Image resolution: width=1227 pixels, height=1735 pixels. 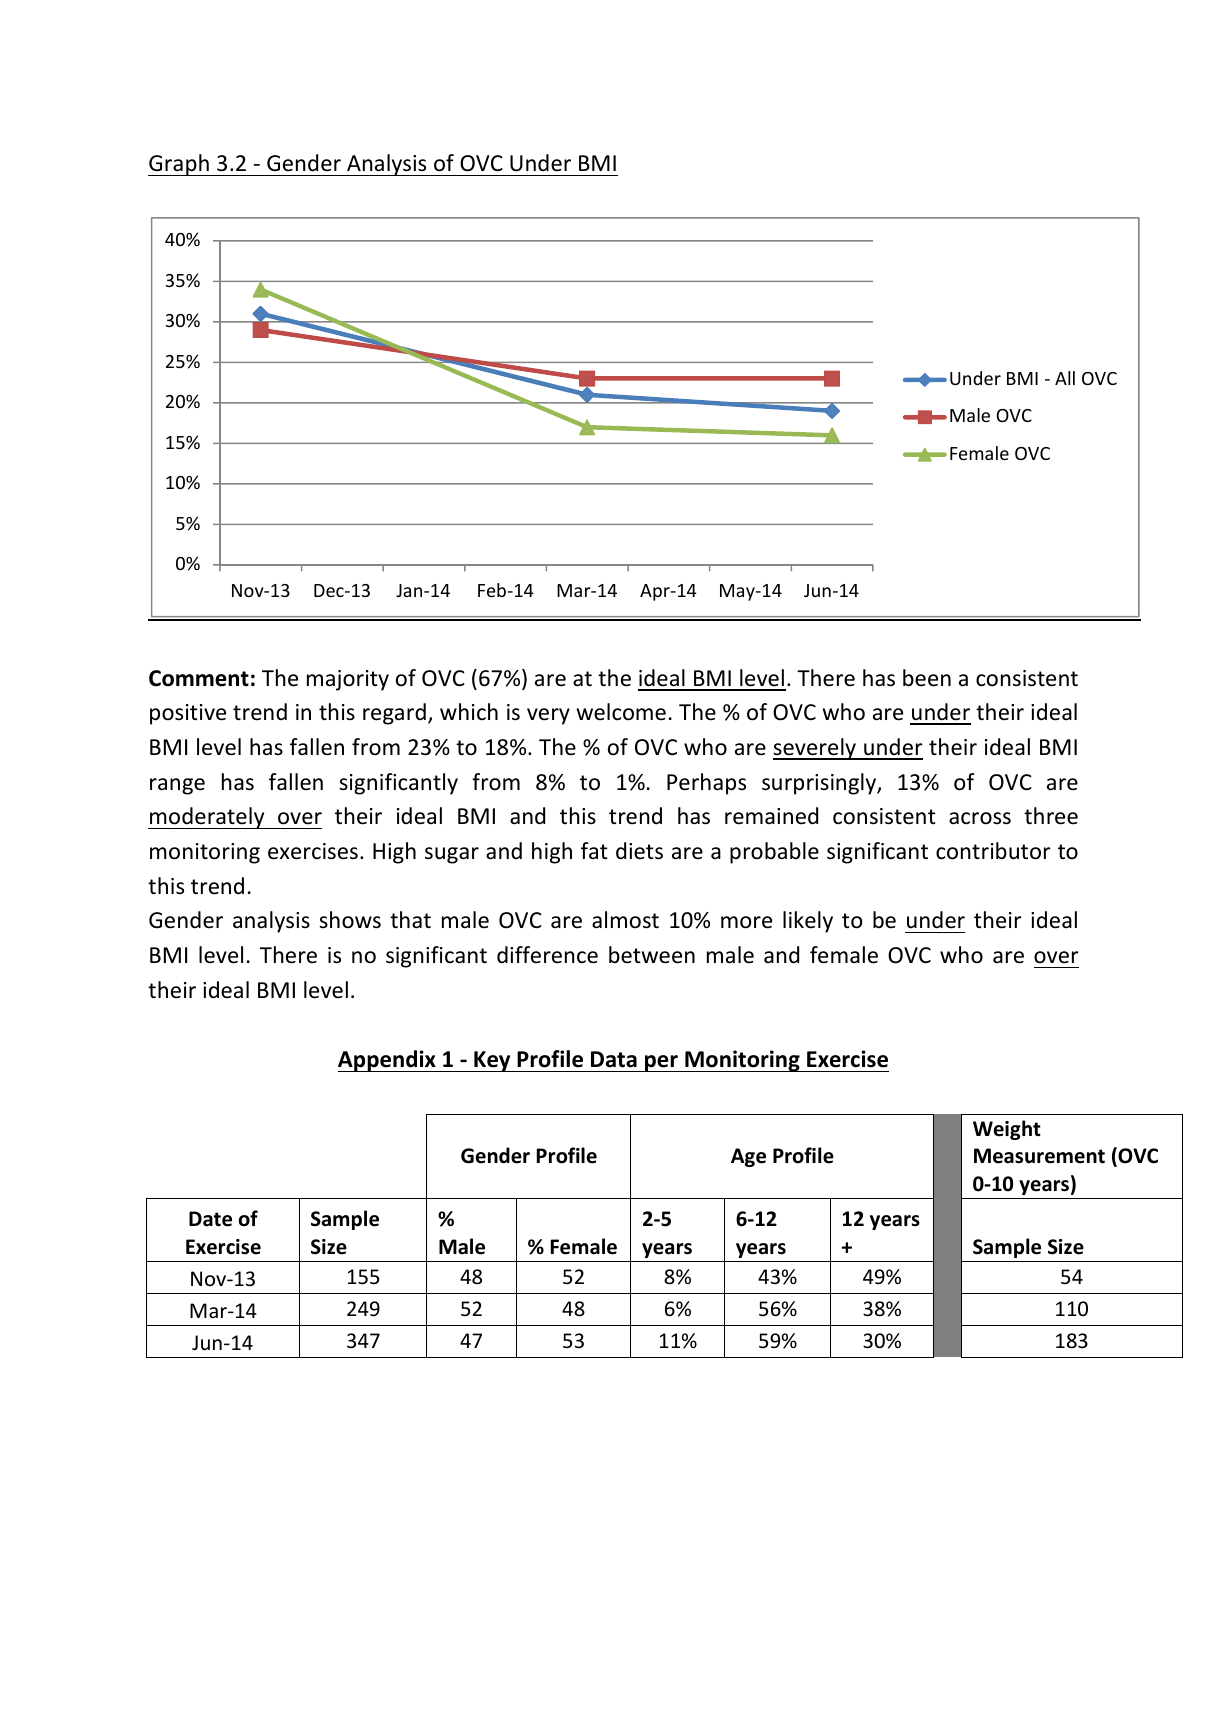 What do you see at coordinates (594, 850) in the screenshot?
I see `fat` at bounding box center [594, 850].
